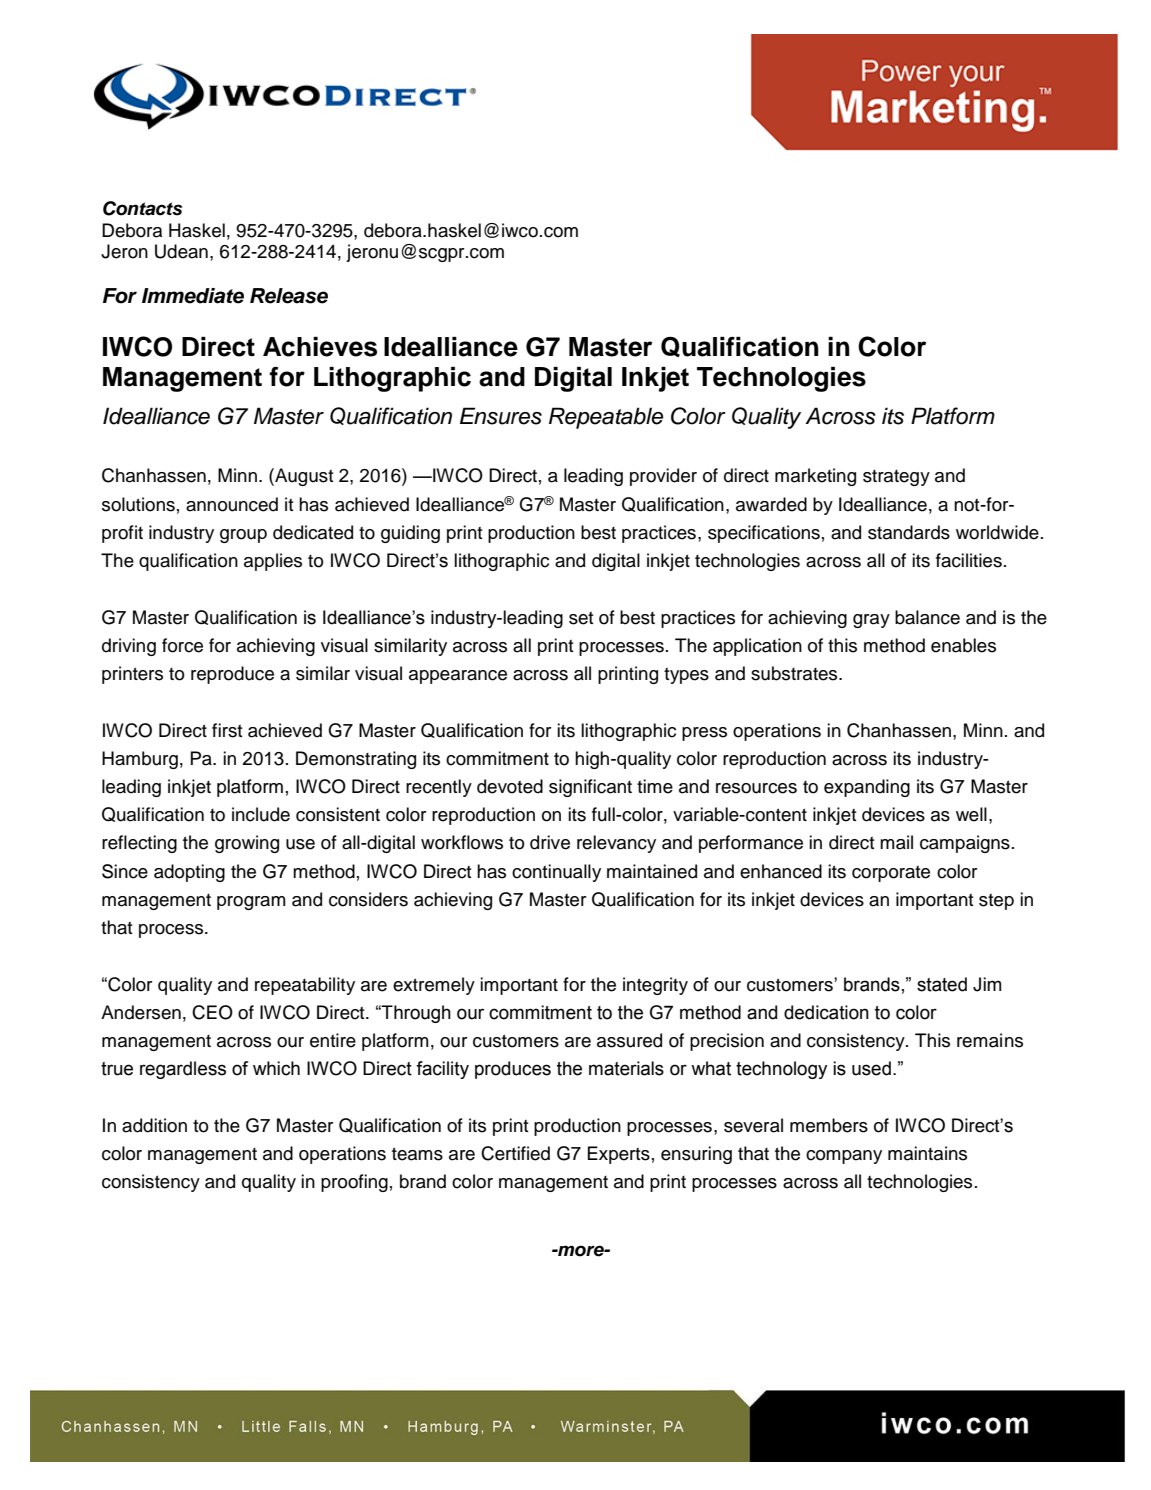 The image size is (1151, 1490). I want to click on appearance, so click(458, 677).
